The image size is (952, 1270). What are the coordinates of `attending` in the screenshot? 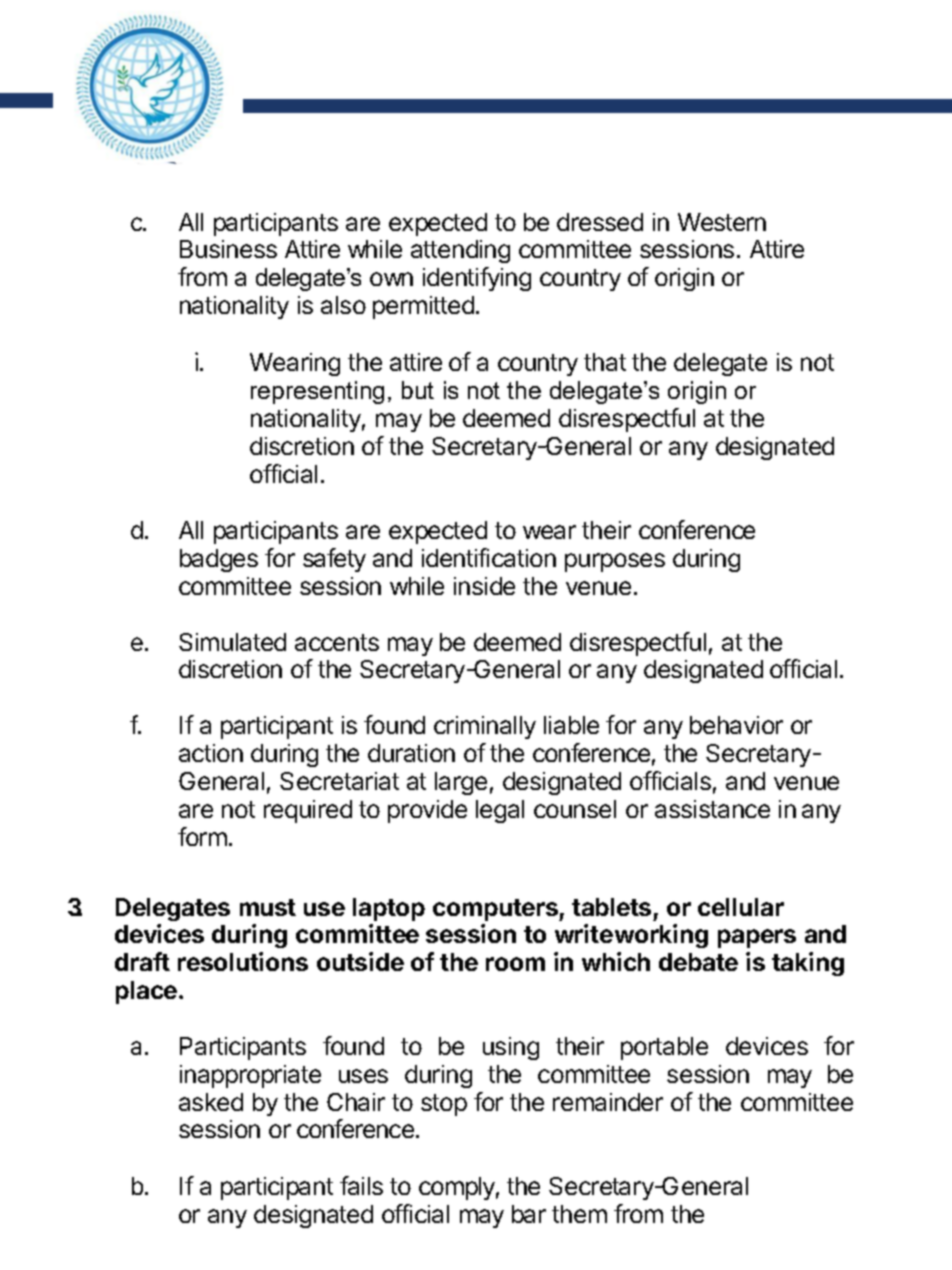 It's located at (460, 251).
